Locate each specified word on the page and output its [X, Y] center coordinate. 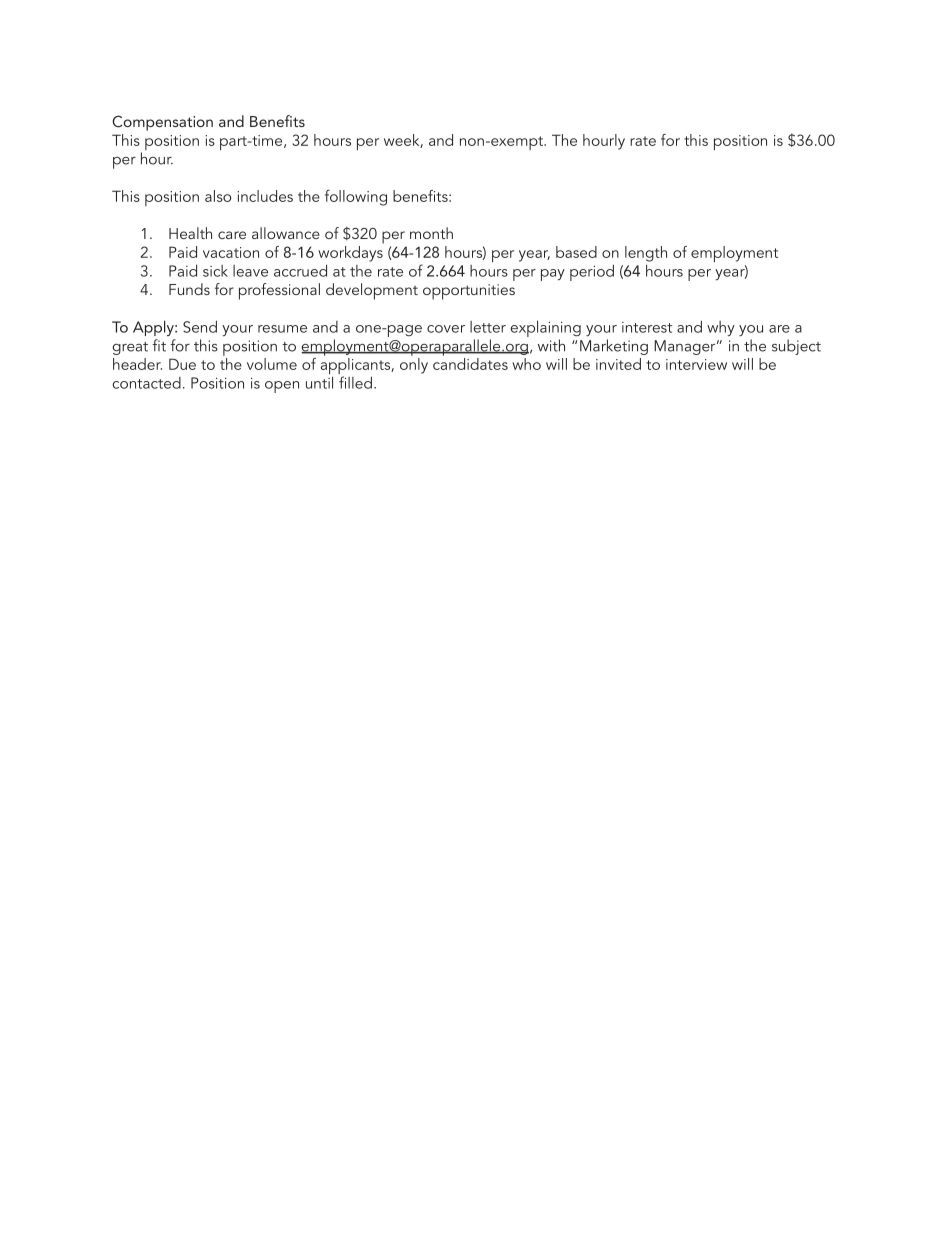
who [526, 364]
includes [265, 196]
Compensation [162, 123]
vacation [231, 252]
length [646, 254]
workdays [351, 252]
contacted [146, 383]
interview [696, 364]
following [356, 198]
